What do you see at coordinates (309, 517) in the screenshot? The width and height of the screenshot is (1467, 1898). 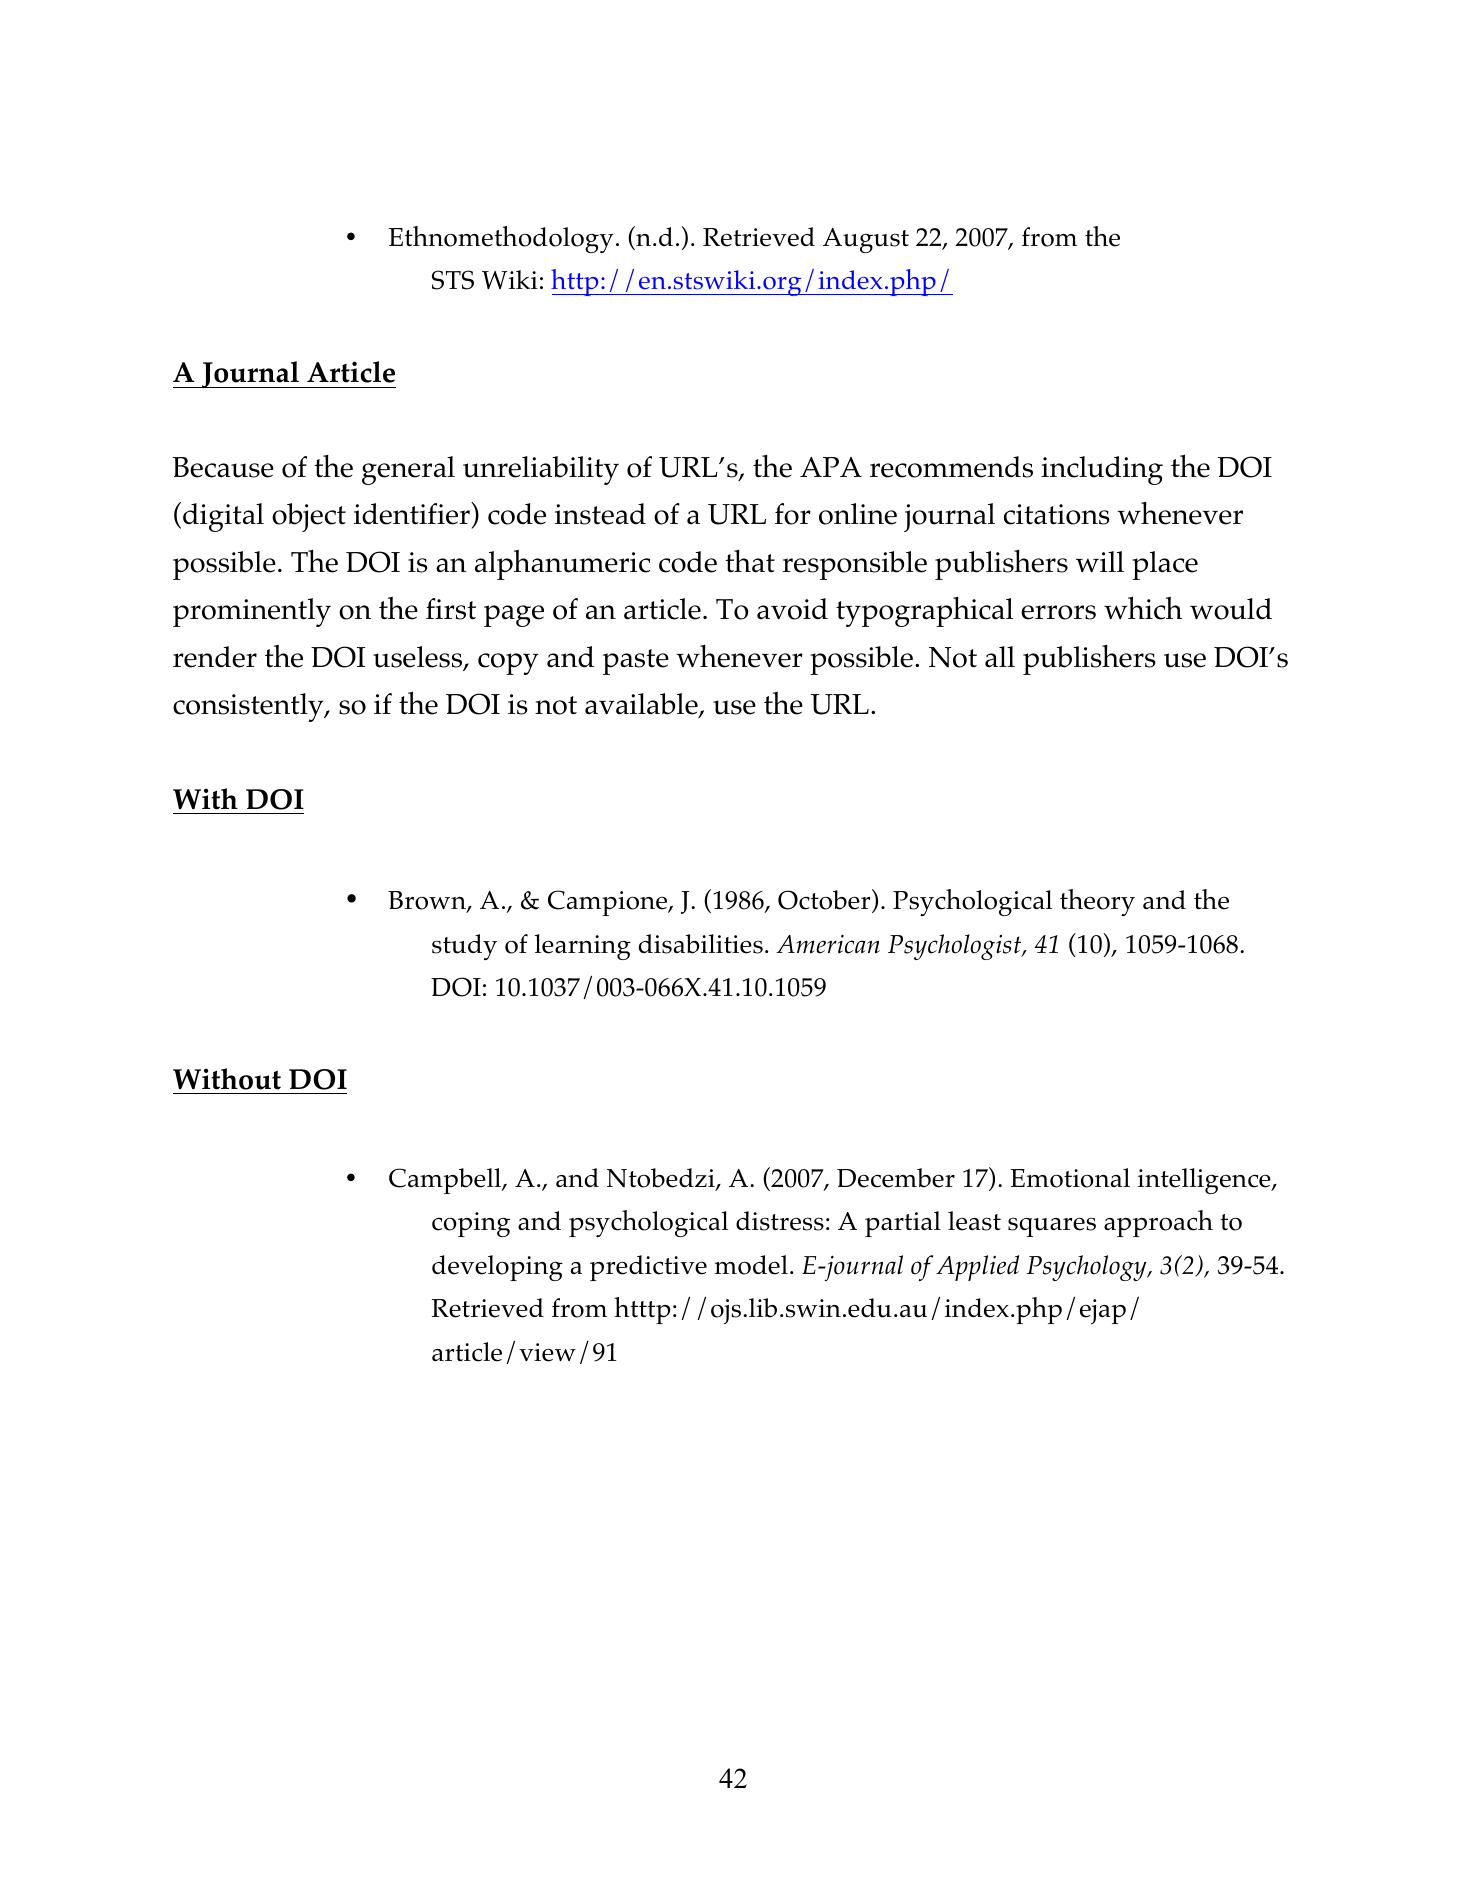 I see `object` at bounding box center [309, 517].
